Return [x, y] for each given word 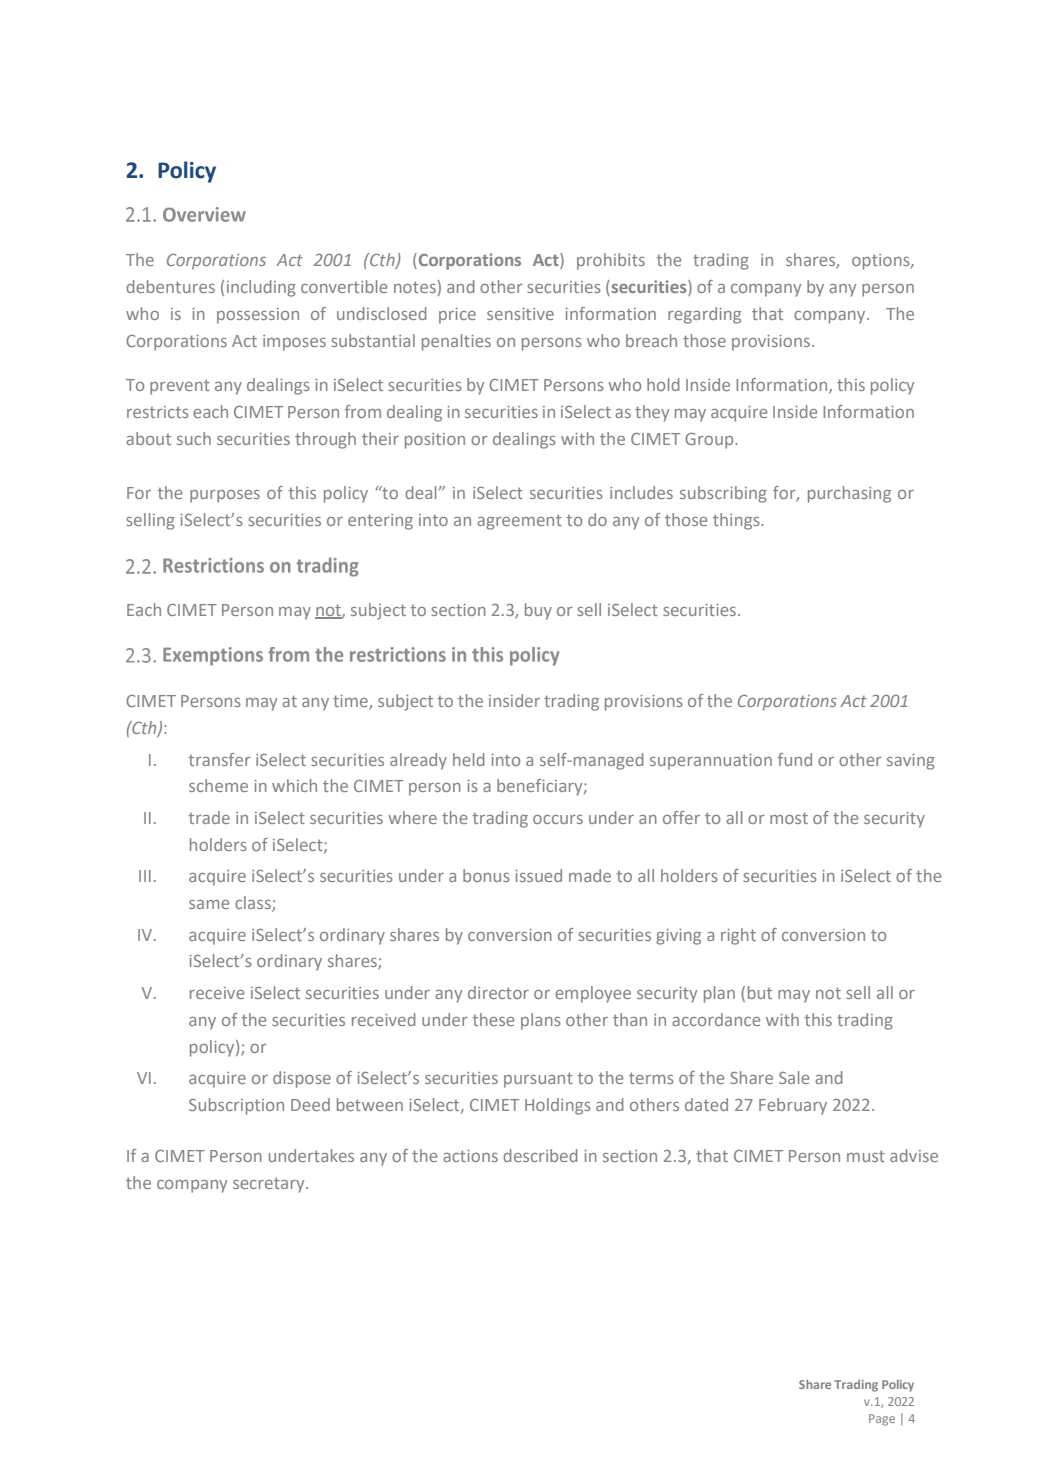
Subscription [236, 1106]
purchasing [849, 494]
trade [209, 817]
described [540, 1155]
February [793, 1106]
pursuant [538, 1080]
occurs [558, 819]
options [882, 262]
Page [882, 1420]
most [789, 818]
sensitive [520, 314]
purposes [225, 496]
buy [538, 611]
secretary [270, 1185]
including [261, 288]
